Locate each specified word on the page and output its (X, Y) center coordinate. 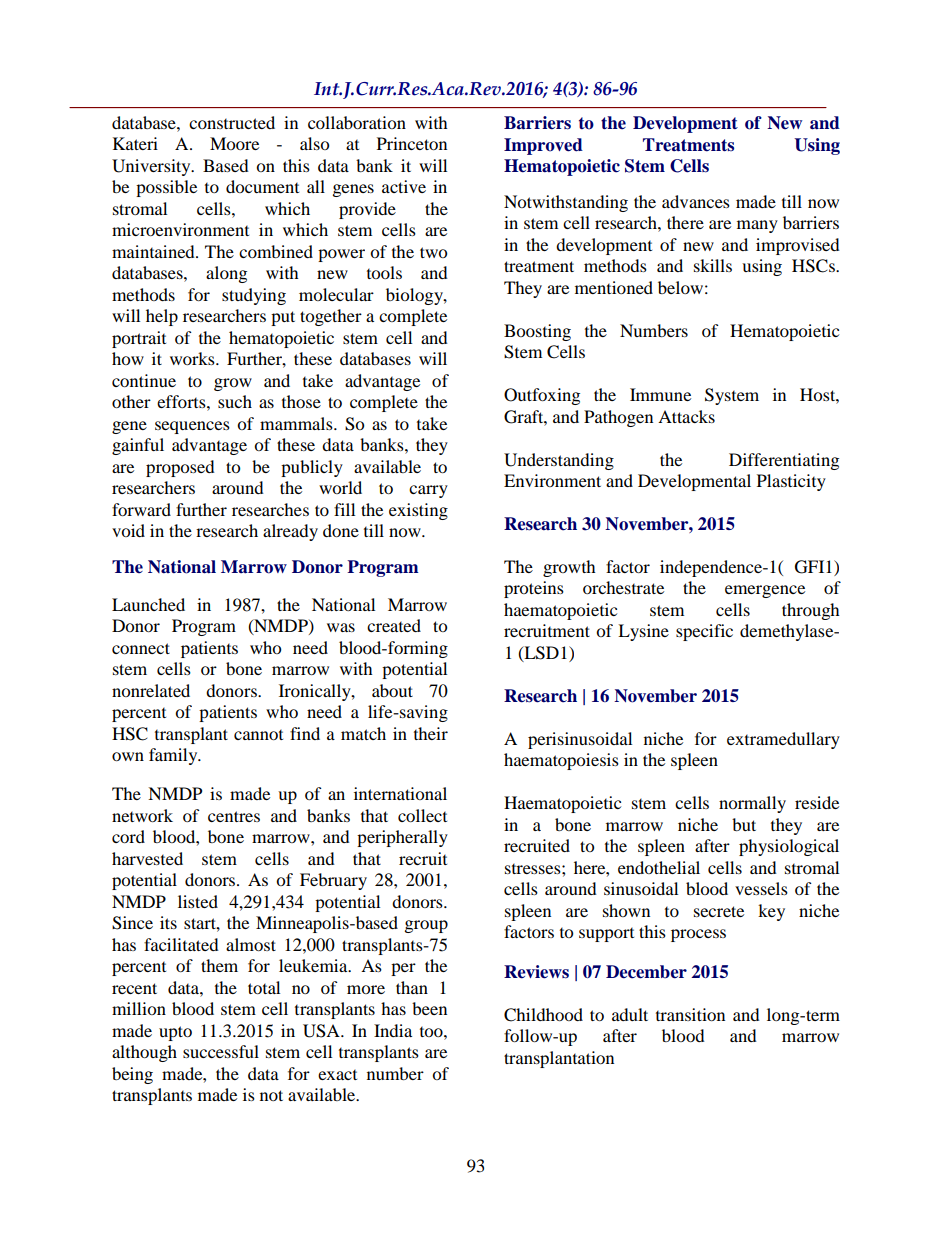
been (429, 1008)
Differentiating (784, 461)
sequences (192, 427)
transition (690, 1014)
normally (752, 804)
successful (221, 1051)
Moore (234, 143)
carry (428, 491)
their (431, 733)
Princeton (412, 143)
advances (696, 201)
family (174, 756)
